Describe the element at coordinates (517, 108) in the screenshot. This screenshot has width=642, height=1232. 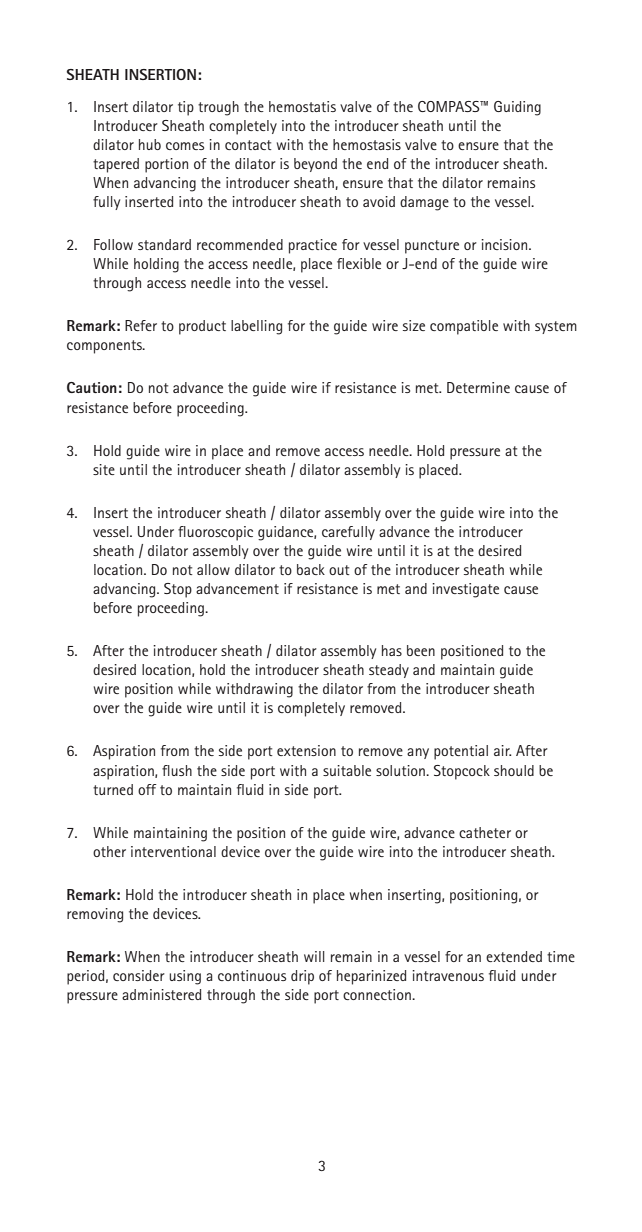
I see `Guiding` at that location.
